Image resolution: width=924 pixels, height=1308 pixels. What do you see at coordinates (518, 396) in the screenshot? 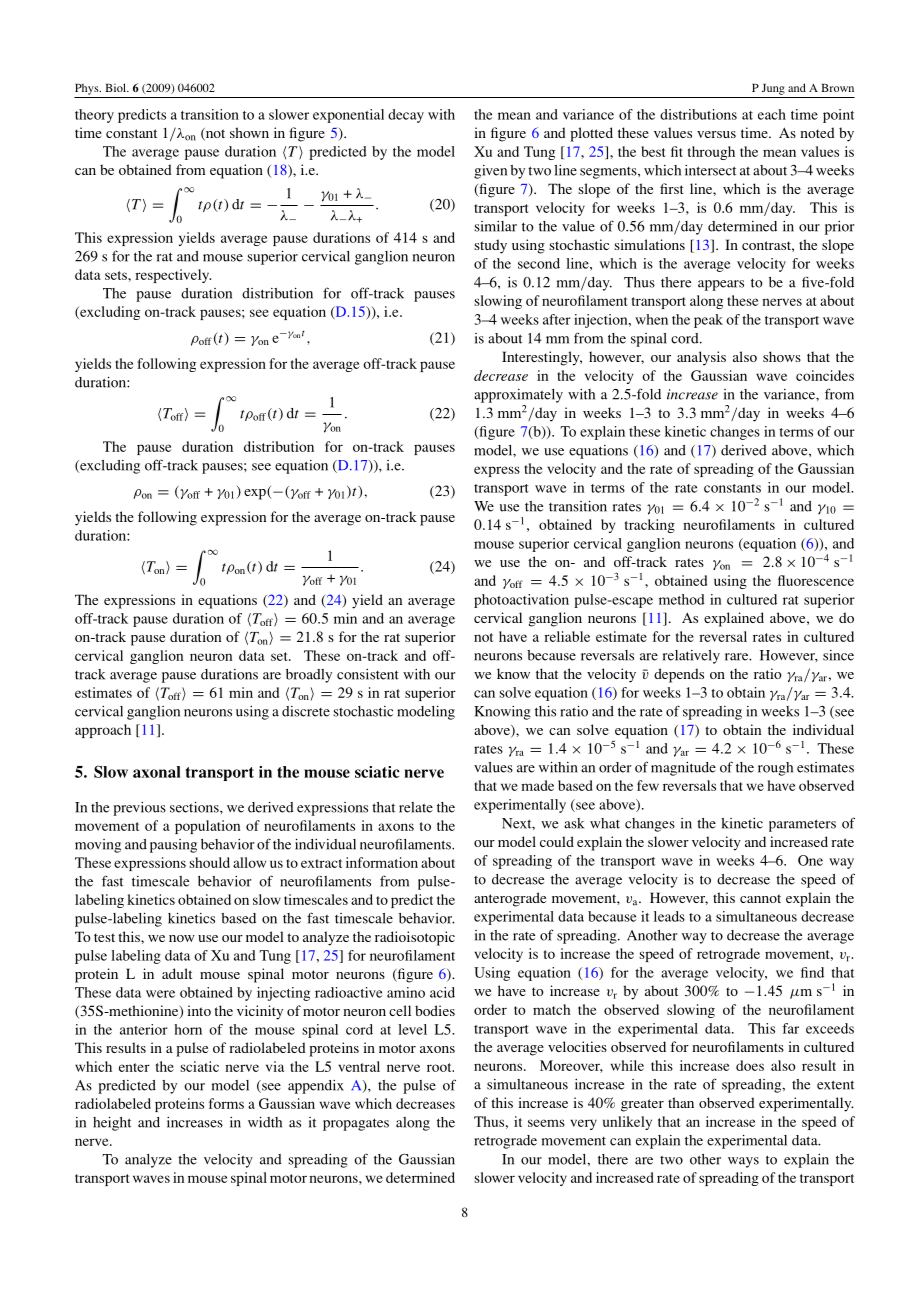
I see `approximately` at bounding box center [518, 396].
